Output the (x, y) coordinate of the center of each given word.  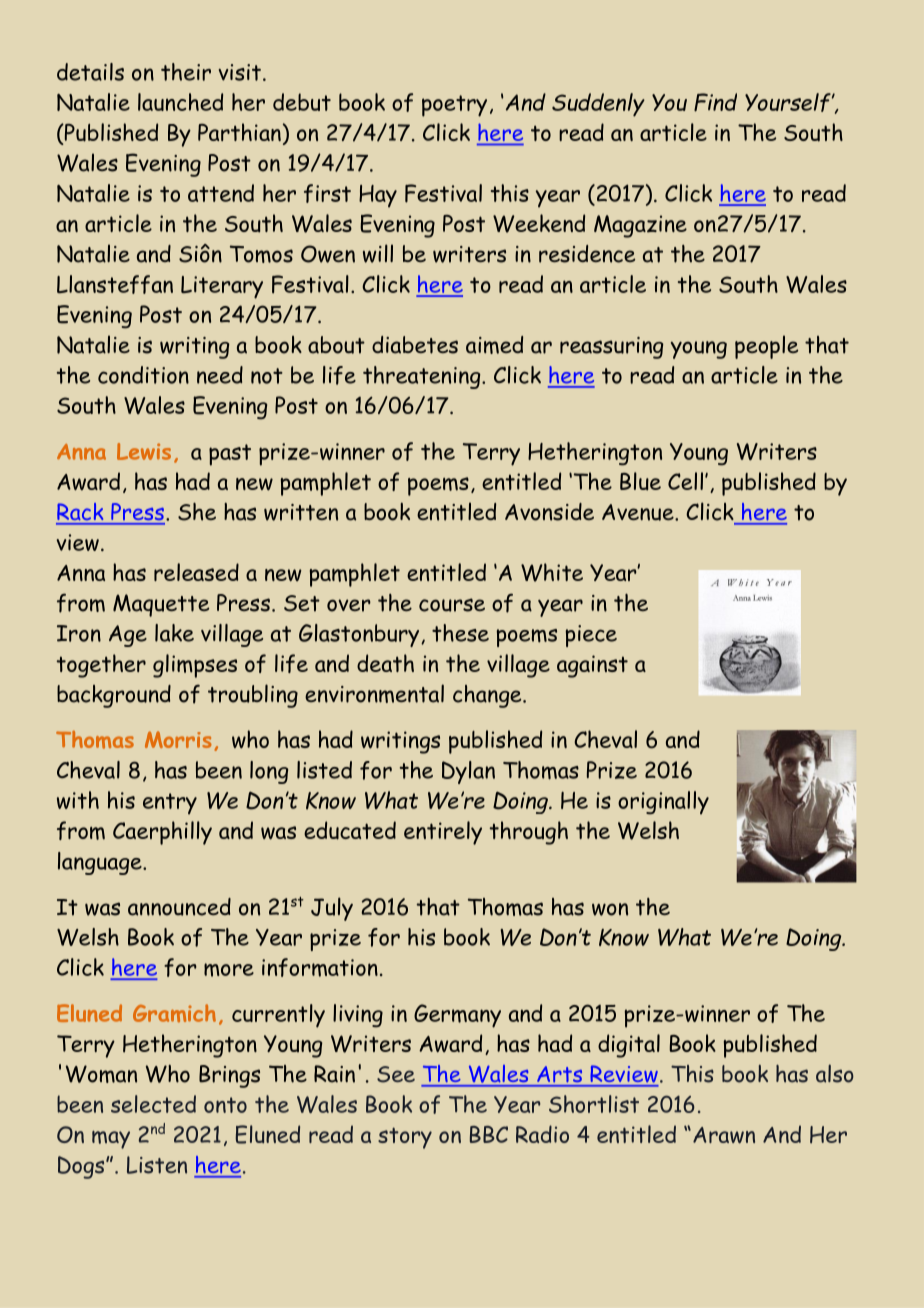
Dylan (468, 772)
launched (180, 102)
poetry (454, 106)
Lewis (144, 451)
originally (663, 803)
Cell (685, 481)
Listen (157, 1165)
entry (170, 804)
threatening (423, 377)
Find (715, 102)
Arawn (724, 1135)
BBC (489, 1134)
